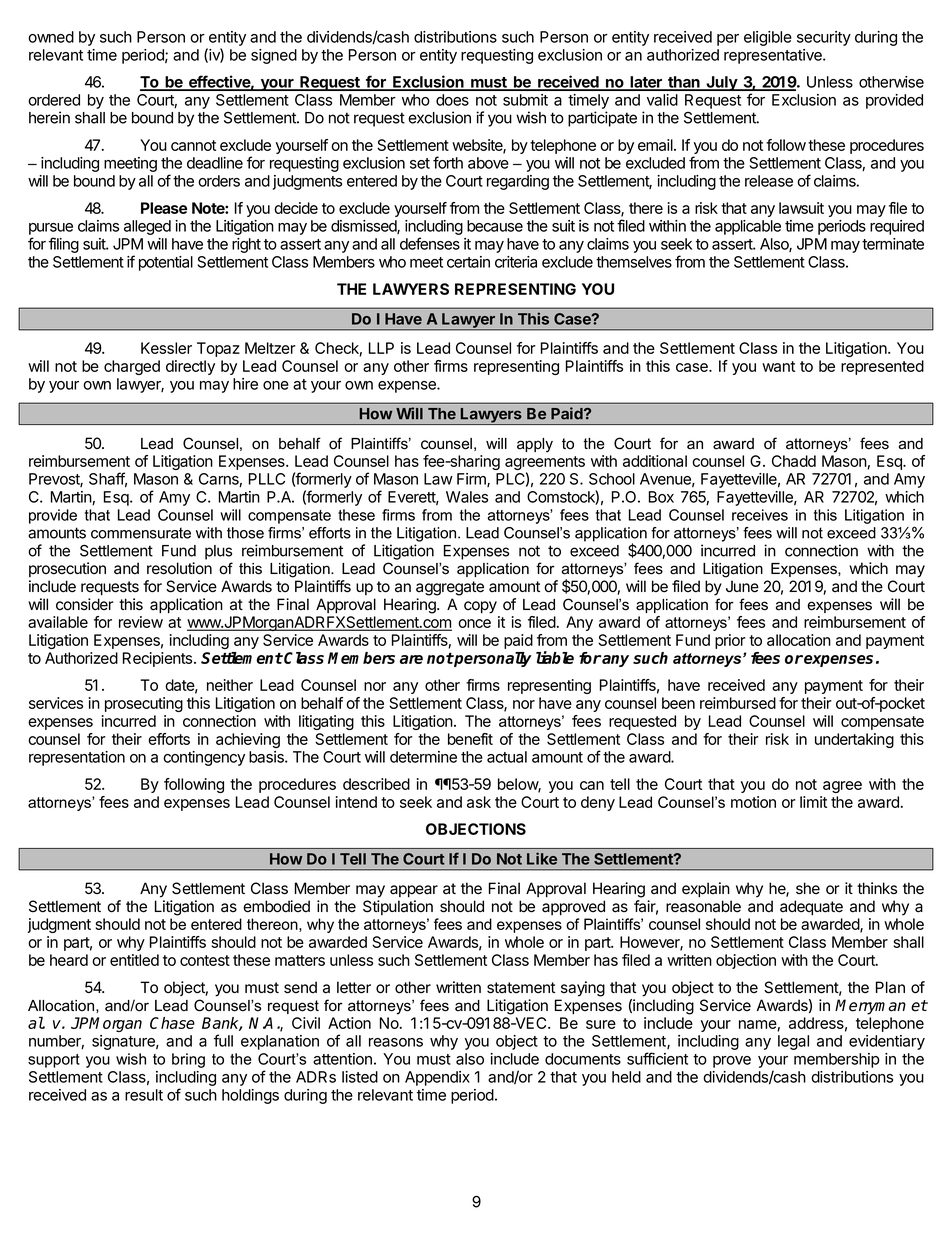  Describe the element at coordinates (774, 56) in the screenshot. I see `representative` at that location.
